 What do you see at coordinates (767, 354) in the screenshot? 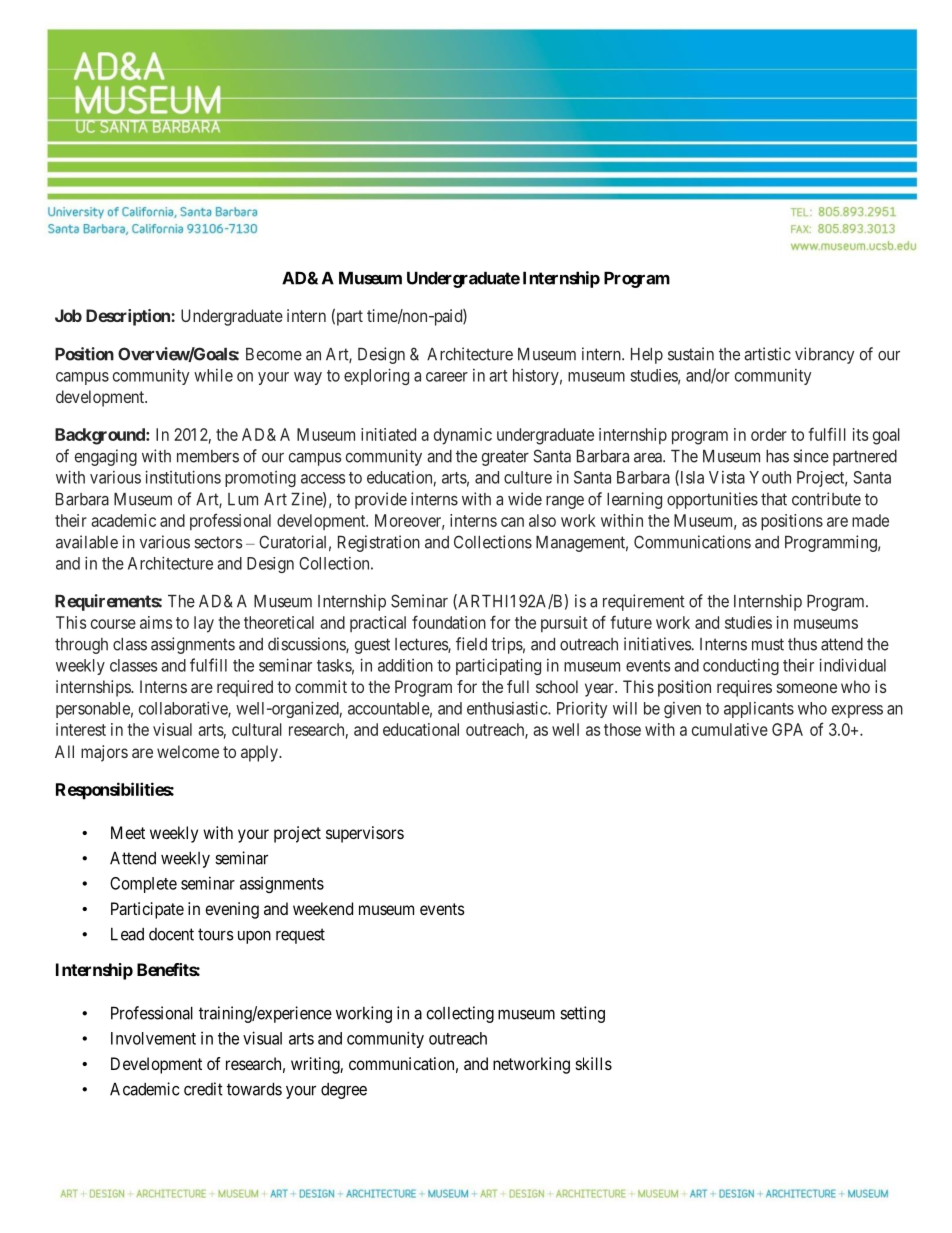
I see `artistic` at bounding box center [767, 354].
